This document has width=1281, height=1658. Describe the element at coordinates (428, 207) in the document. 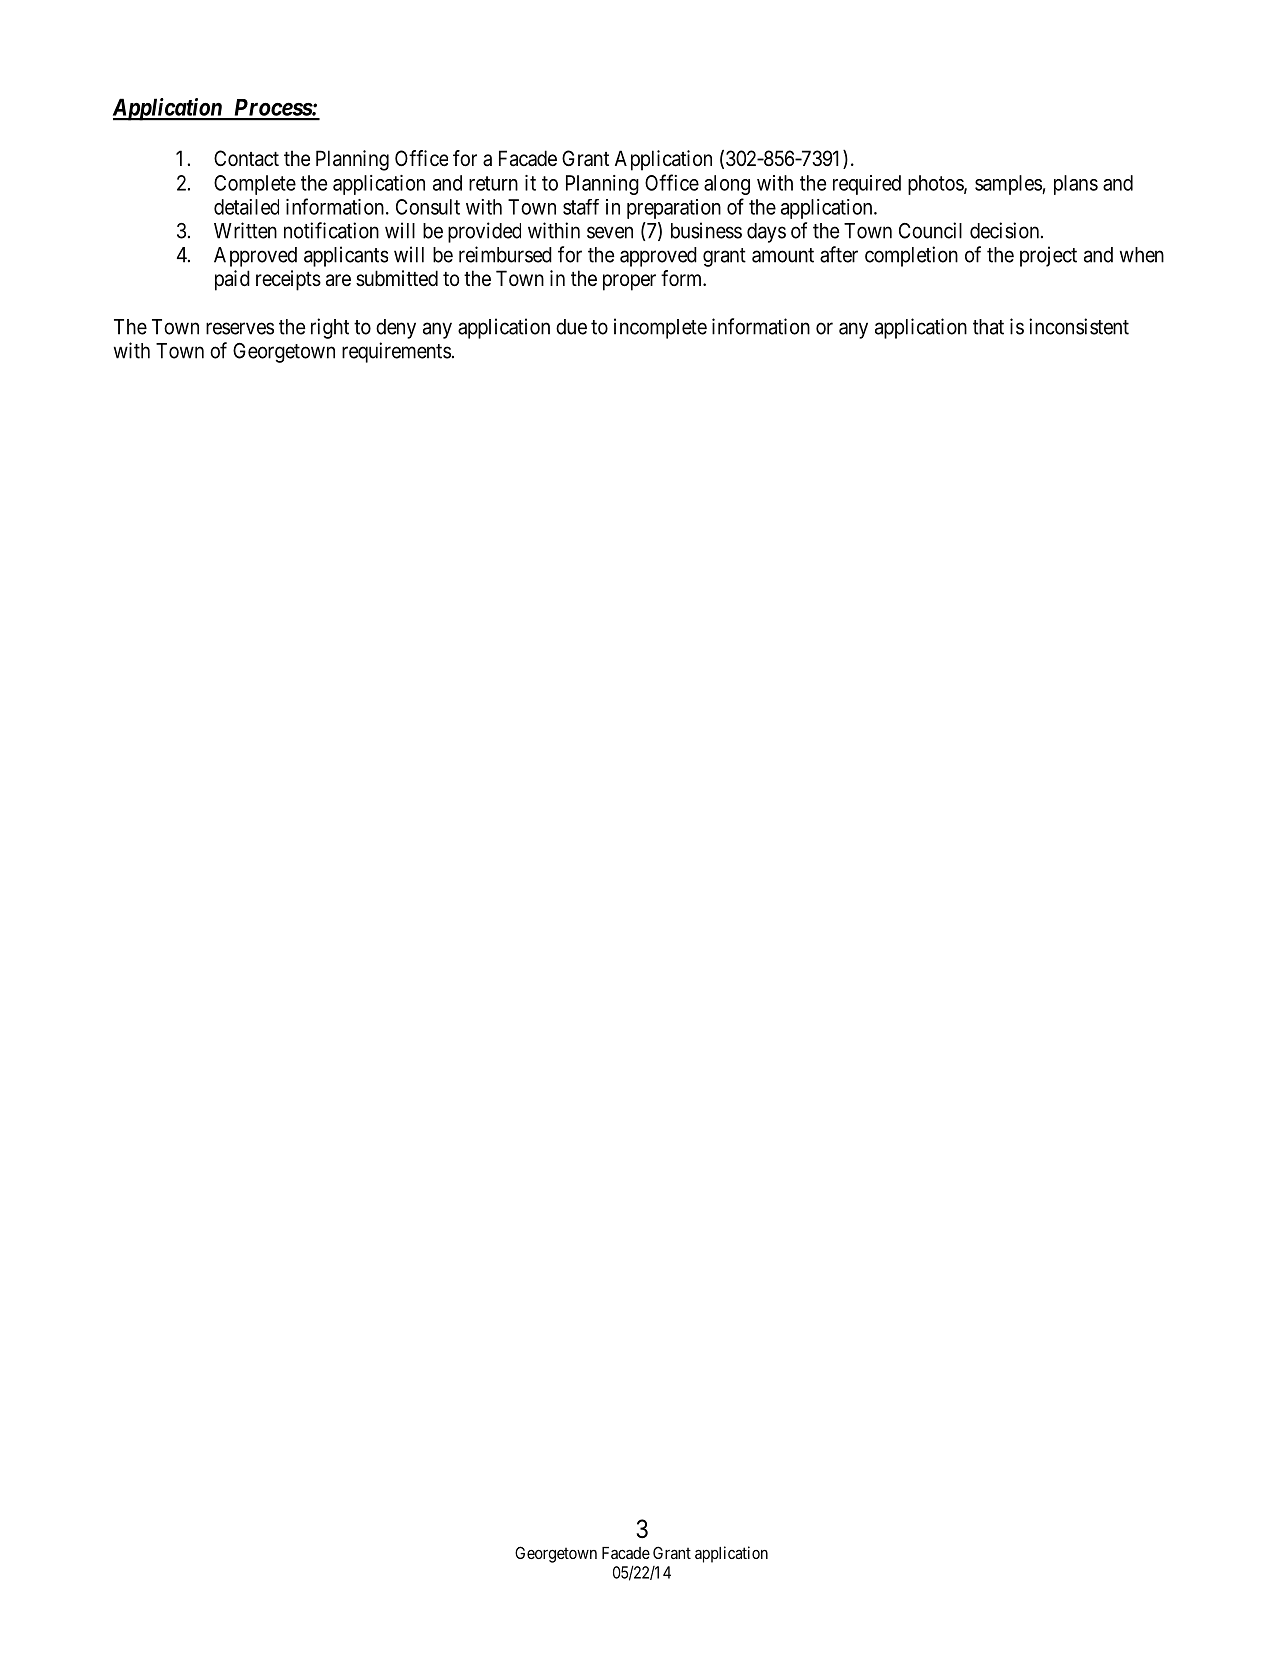

I see `Consult` at that location.
